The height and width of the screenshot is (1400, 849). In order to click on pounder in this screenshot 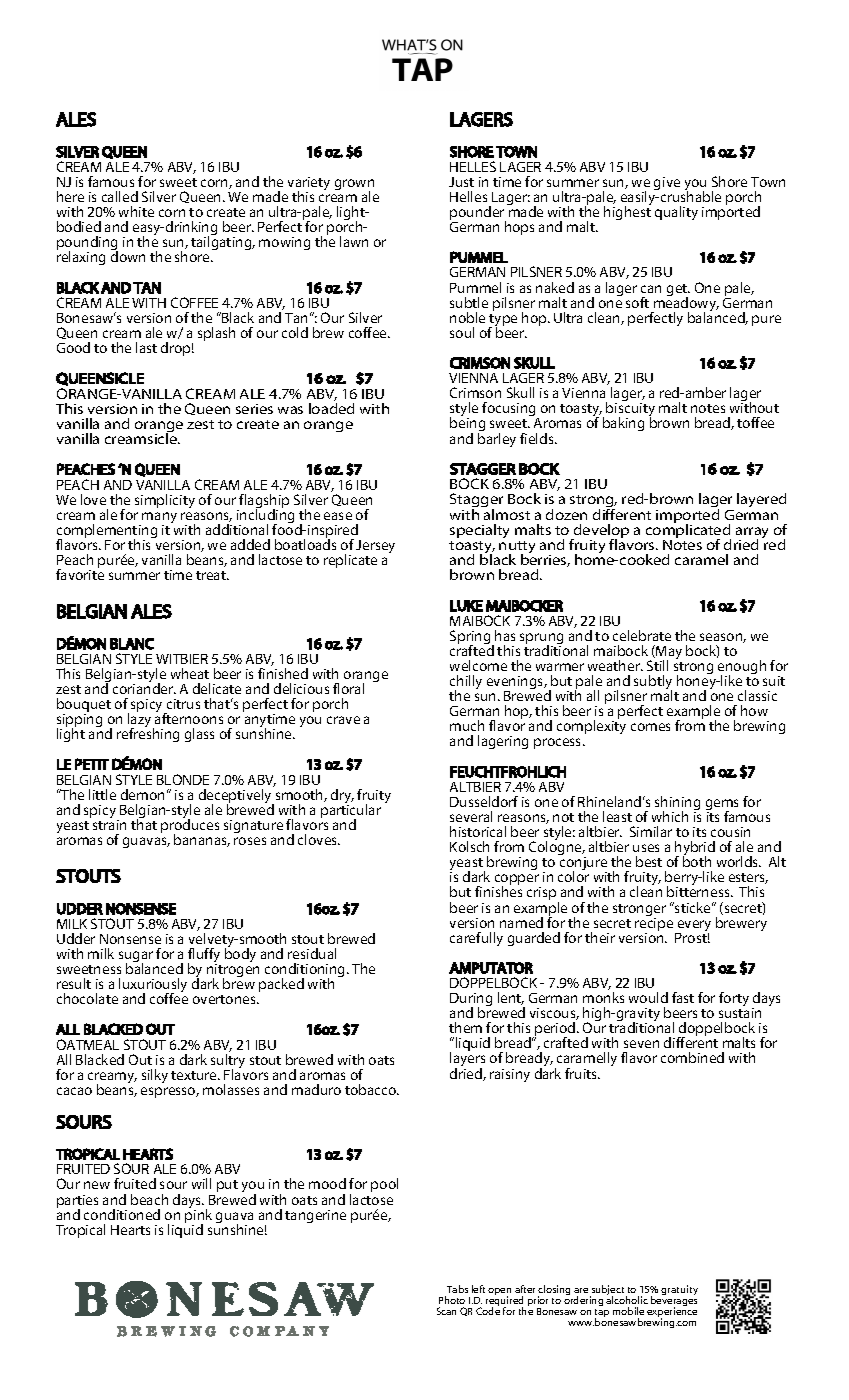, I will do `click(478, 214)`.
